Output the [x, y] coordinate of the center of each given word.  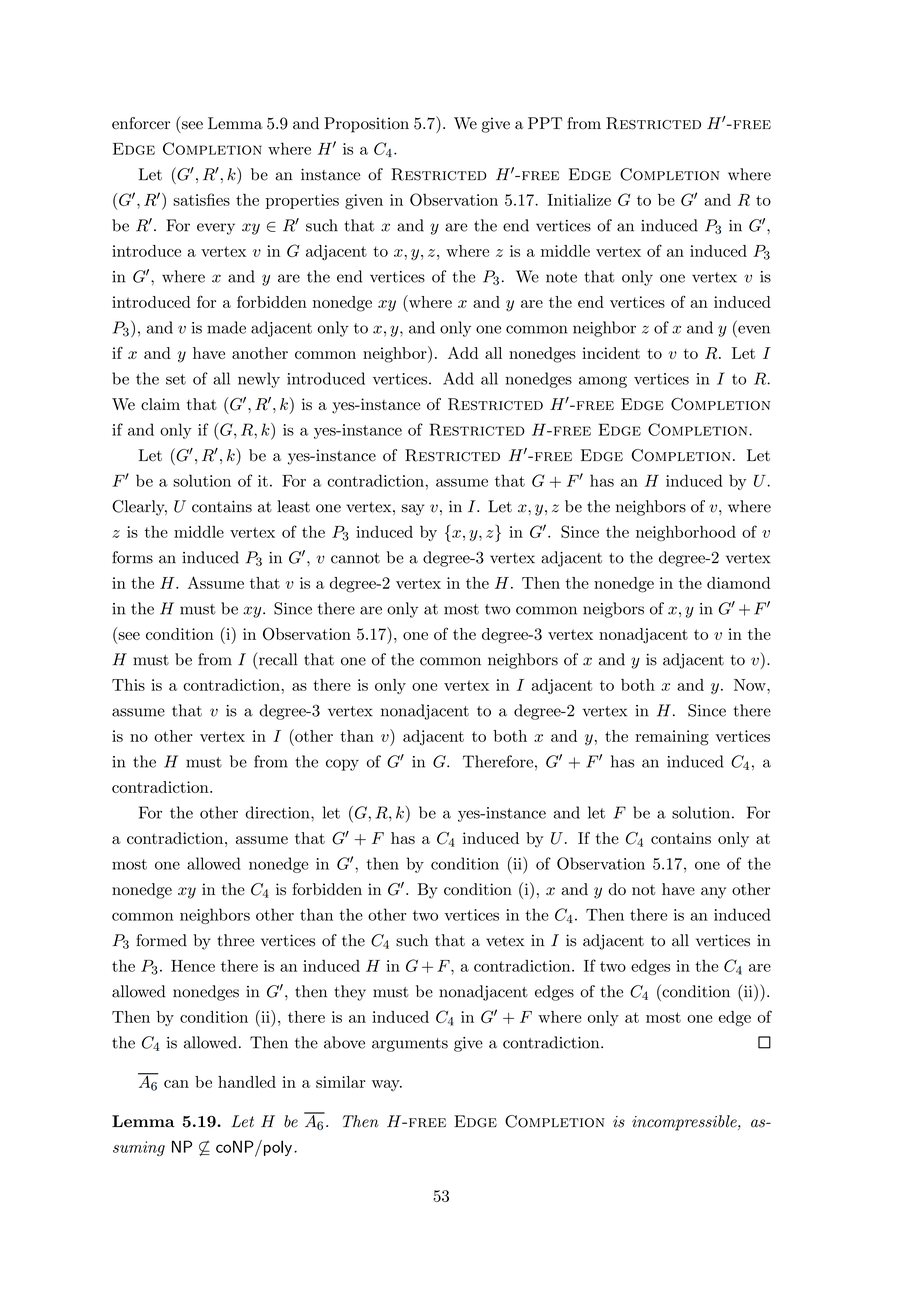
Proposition [366, 125]
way [387, 1085]
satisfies [201, 199]
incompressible [685, 1123]
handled [247, 1082]
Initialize [579, 200]
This [128, 685]
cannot [355, 558]
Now [751, 685]
